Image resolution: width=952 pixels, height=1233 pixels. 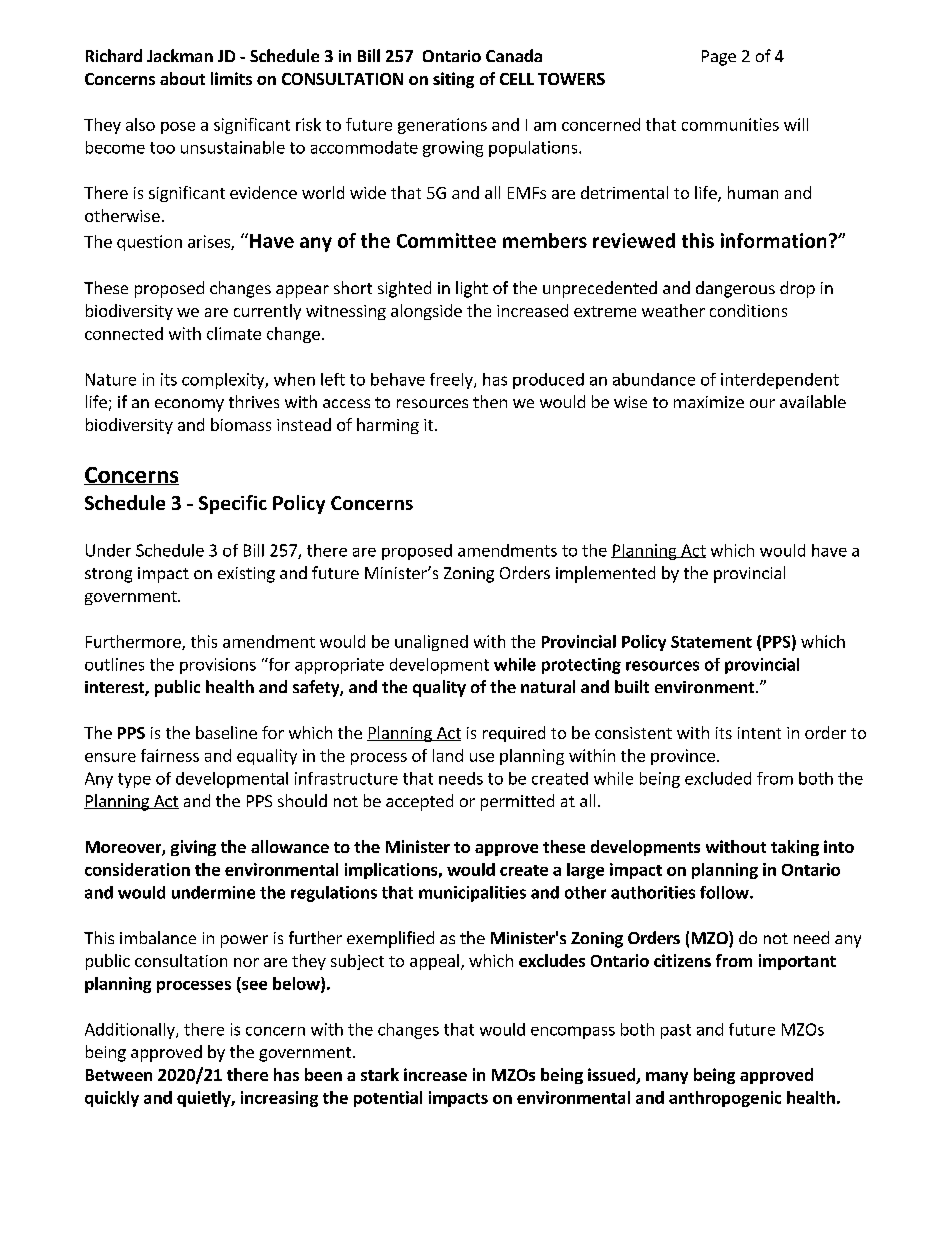 I want to click on unaligned, so click(x=431, y=643).
